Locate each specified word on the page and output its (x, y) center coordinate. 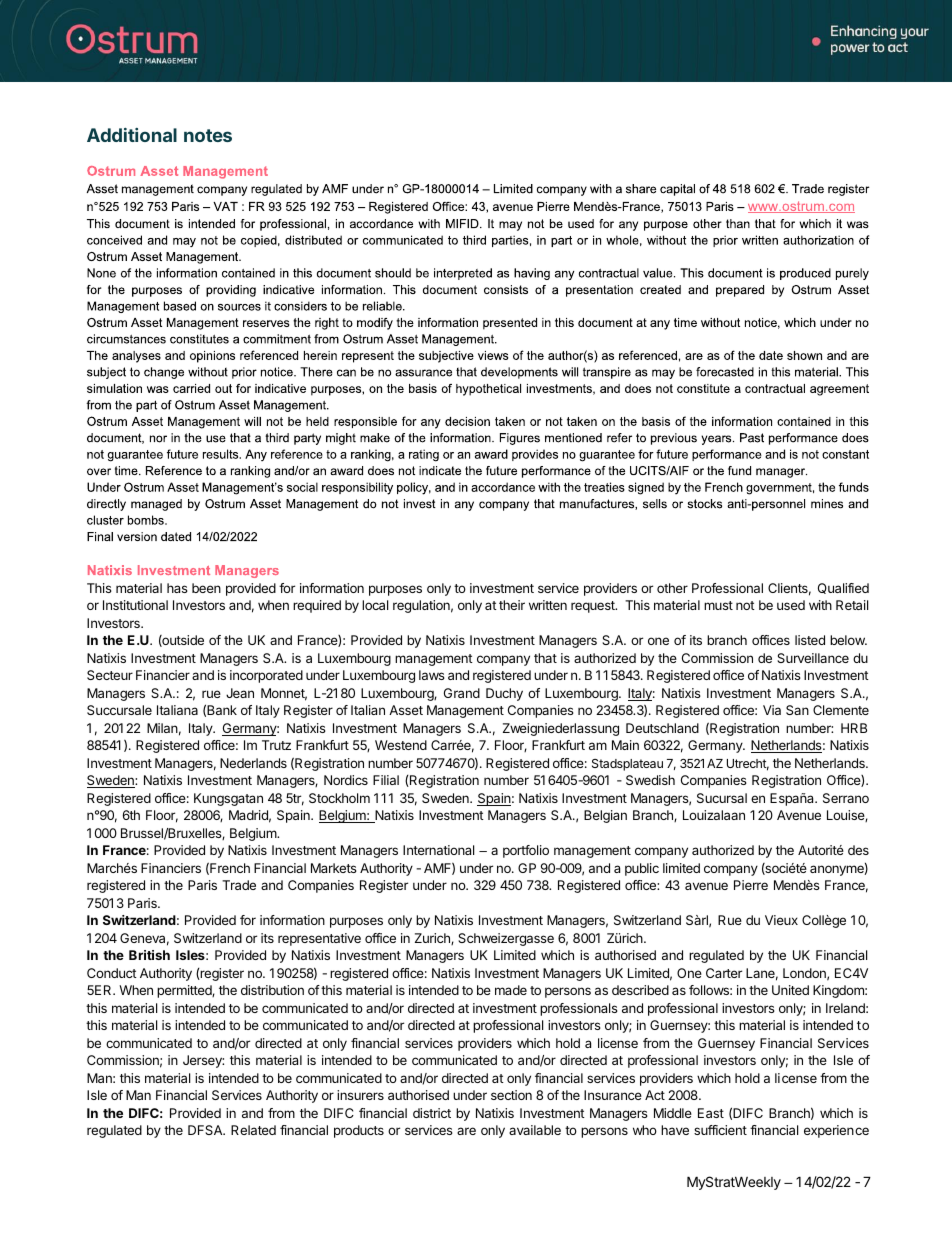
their (512, 605)
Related (253, 1130)
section (511, 1095)
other (672, 588)
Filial (386, 780)
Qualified (843, 588)
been (206, 588)
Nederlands (253, 763)
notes (208, 135)
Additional (132, 135)
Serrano (846, 798)
